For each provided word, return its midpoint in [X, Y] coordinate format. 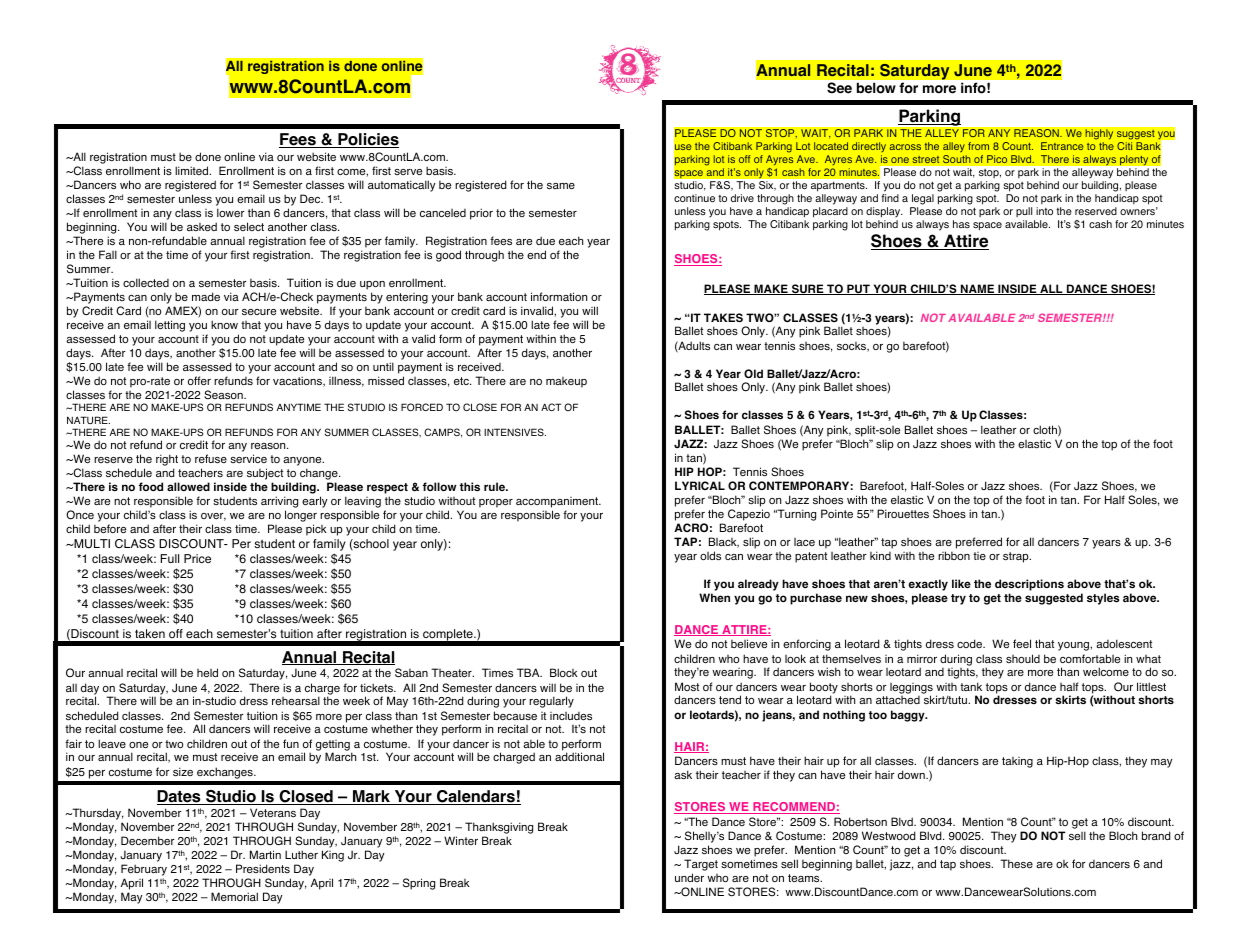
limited [193, 170]
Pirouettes [903, 513]
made [206, 296]
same [561, 186]
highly [1099, 134]
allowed [188, 486]
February [144, 871]
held [207, 672]
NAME [978, 289]
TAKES [723, 317]
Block [564, 672]
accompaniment [558, 504]
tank [971, 686]
